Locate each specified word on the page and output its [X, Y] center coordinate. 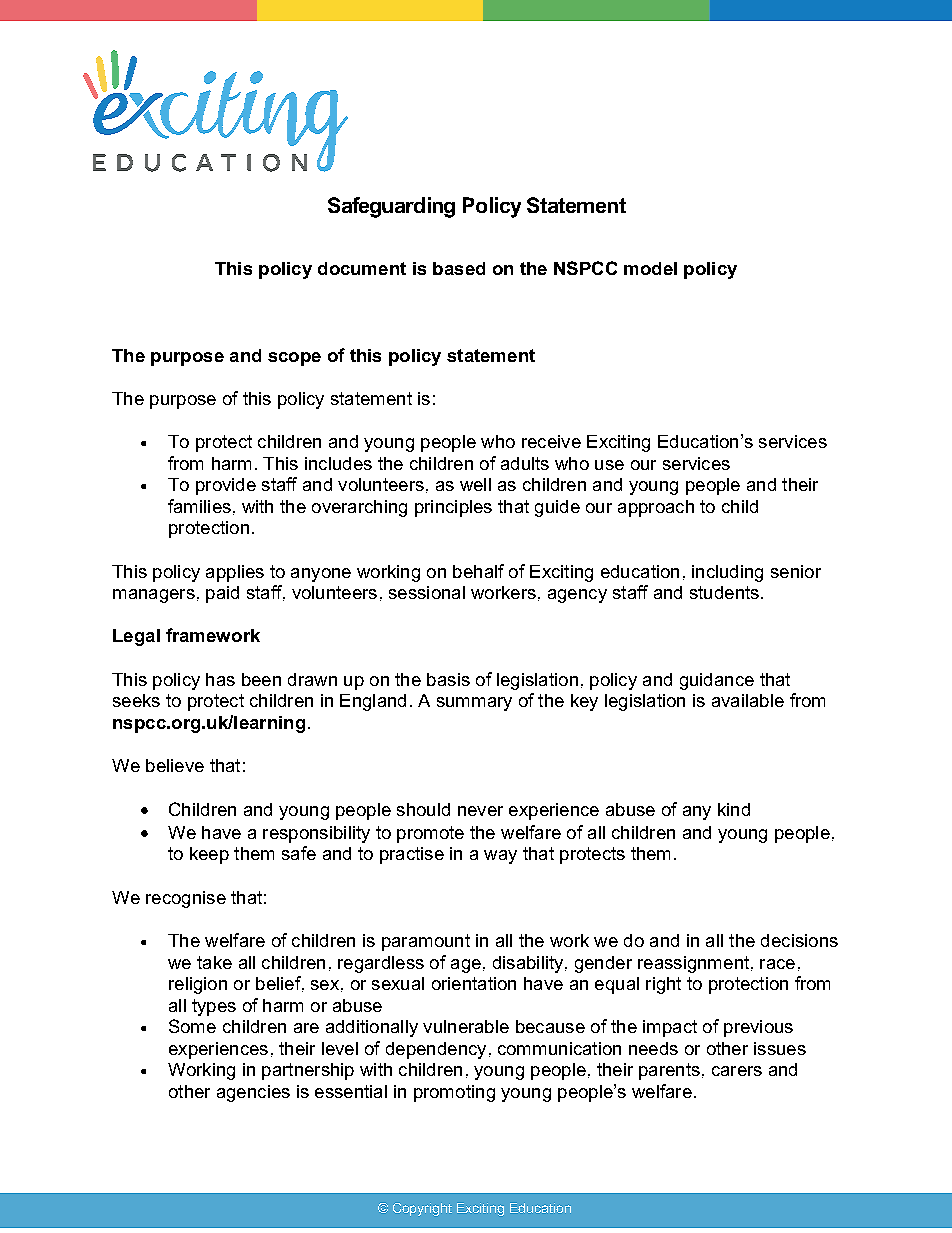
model [650, 268]
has [220, 679]
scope [294, 359]
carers [737, 1071]
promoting [454, 1093]
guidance [717, 681]
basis [448, 679]
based [459, 268]
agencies [253, 1093]
